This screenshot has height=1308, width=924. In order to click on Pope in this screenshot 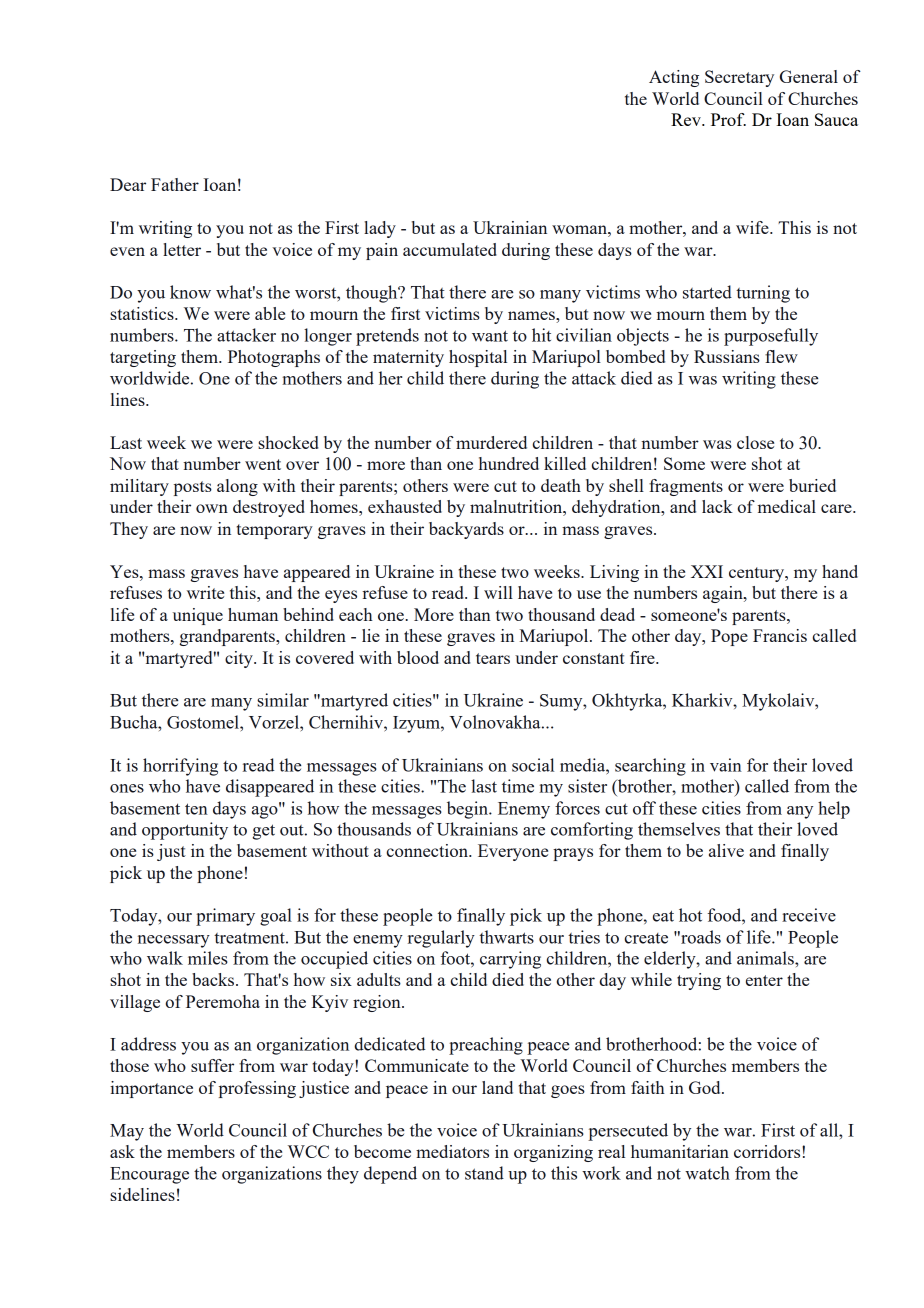, I will do `click(729, 637)`.
